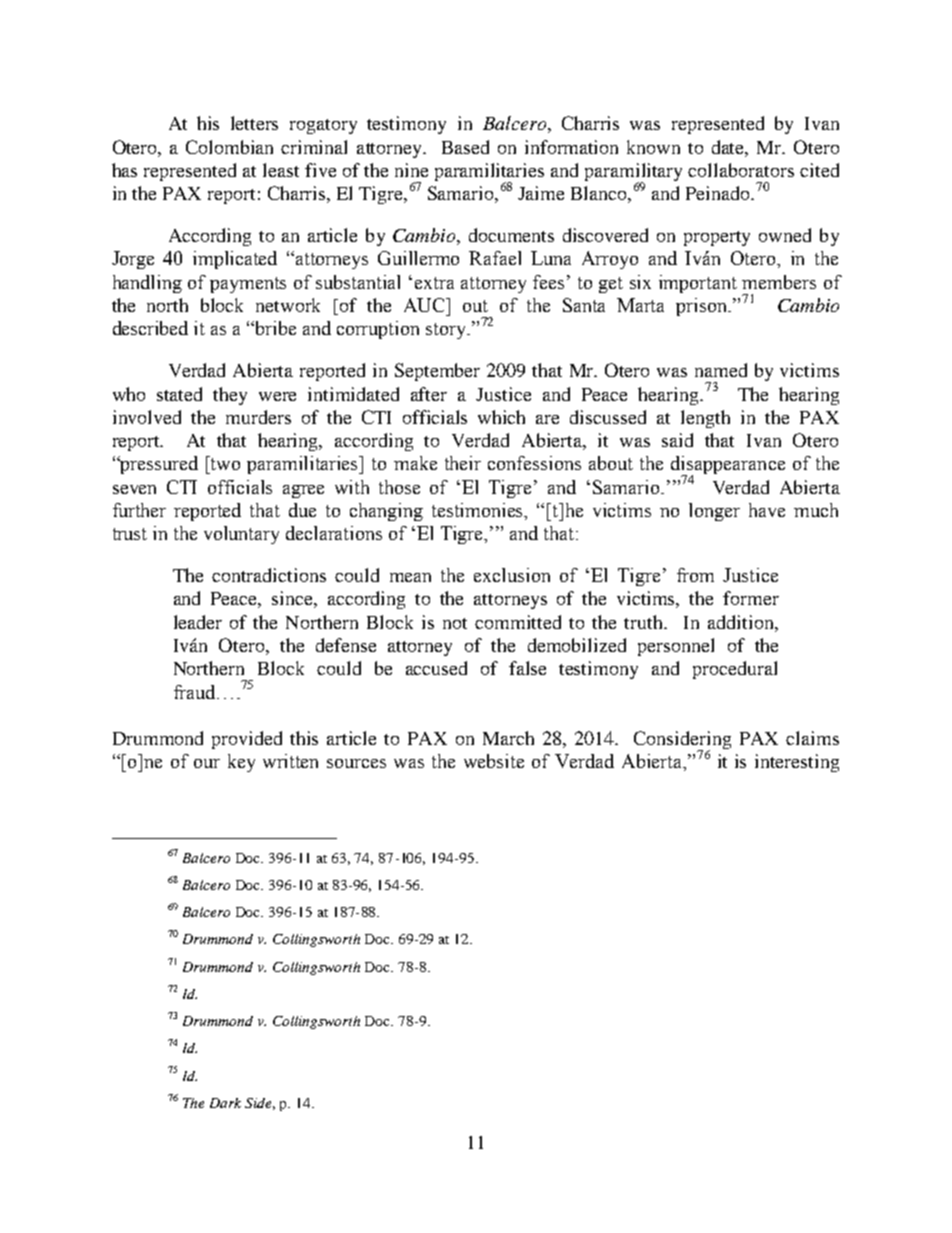 This screenshot has height=1233, width=952. What do you see at coordinates (494, 761) in the screenshot?
I see `website` at bounding box center [494, 761].
